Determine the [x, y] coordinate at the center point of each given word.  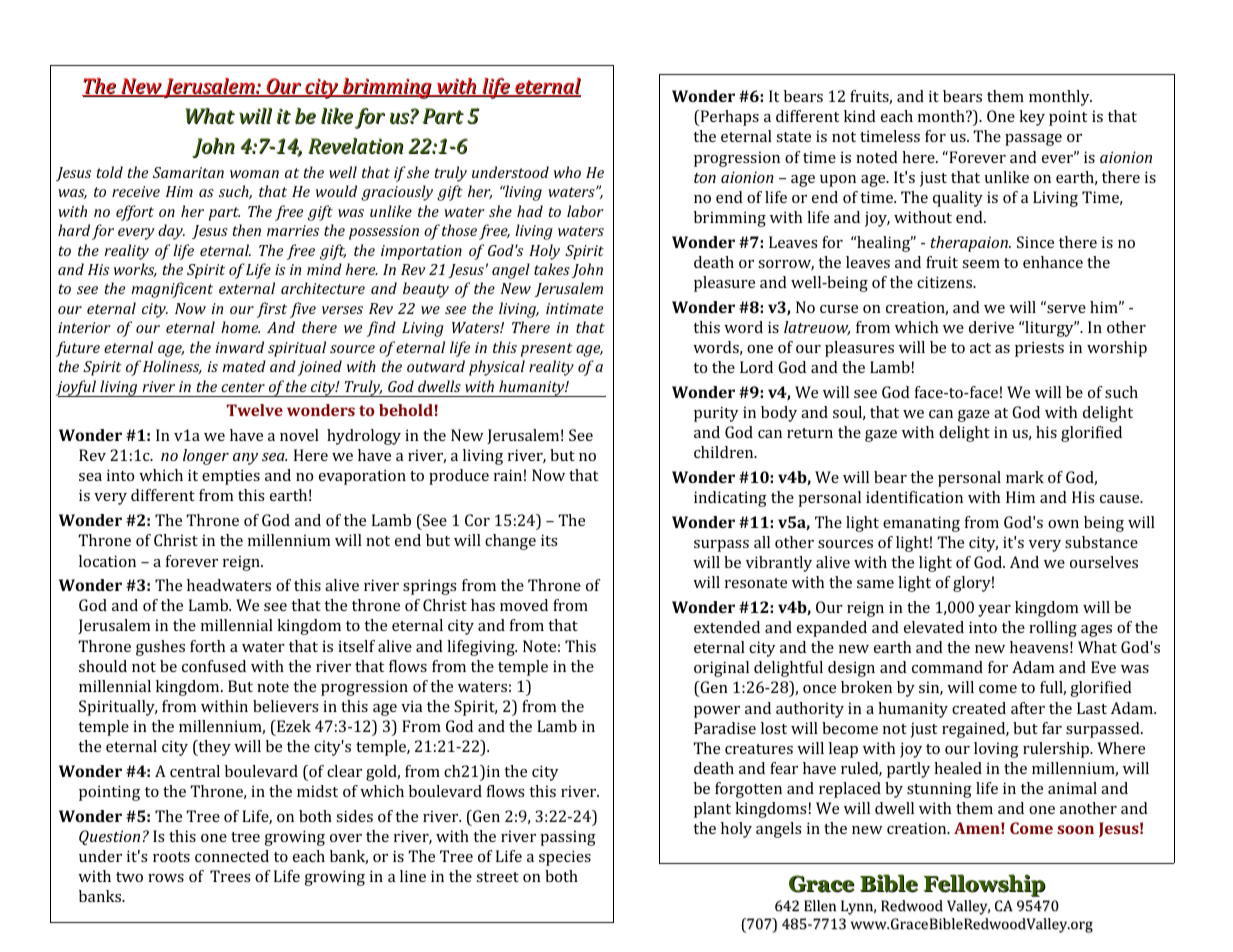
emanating [921, 524]
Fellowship [985, 885]
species [565, 858]
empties [231, 477]
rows [166, 878]
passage [1033, 140]
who [567, 172]
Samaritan [188, 172]
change [510, 542]
